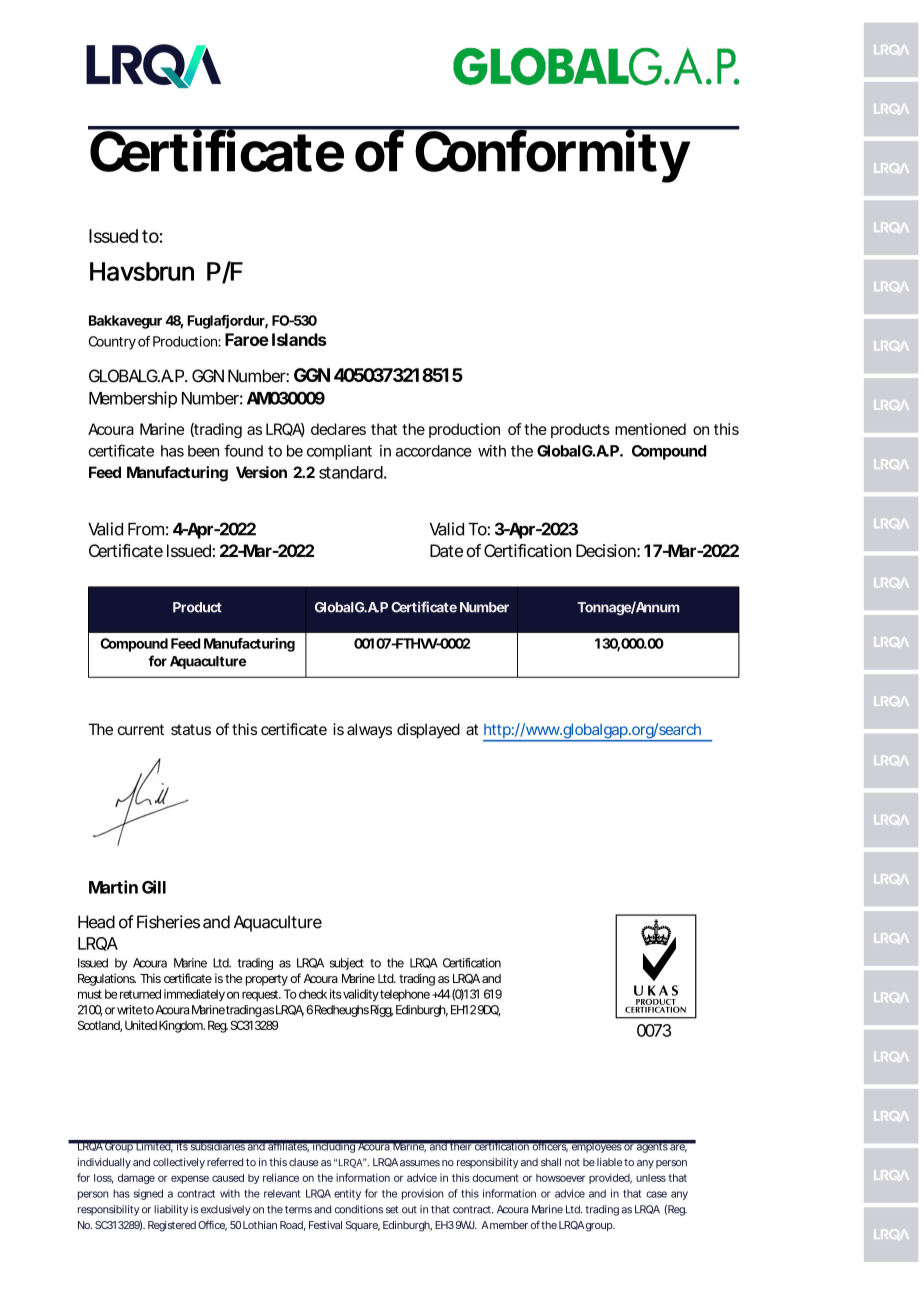 This screenshot has width=924, height=1308. I want to click on always, so click(369, 731).
